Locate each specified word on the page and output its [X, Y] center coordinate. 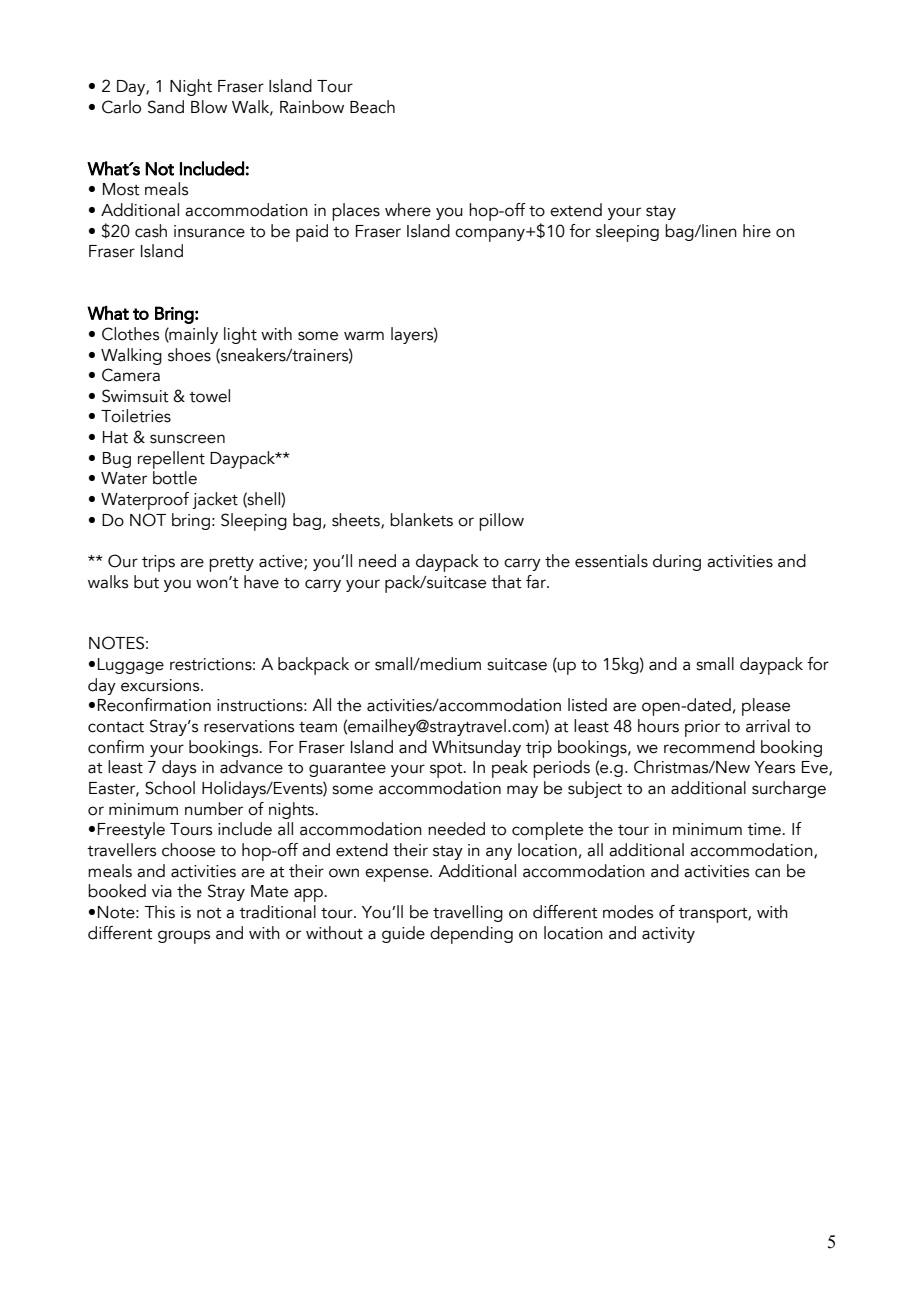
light [240, 335]
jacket [215, 500]
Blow [209, 107]
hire [757, 231]
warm [364, 336]
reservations [249, 726]
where [408, 210]
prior [702, 728]
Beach [372, 107]
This [159, 912]
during [677, 562]
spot [447, 770]
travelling [468, 913]
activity [668, 935]
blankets [421, 520]
